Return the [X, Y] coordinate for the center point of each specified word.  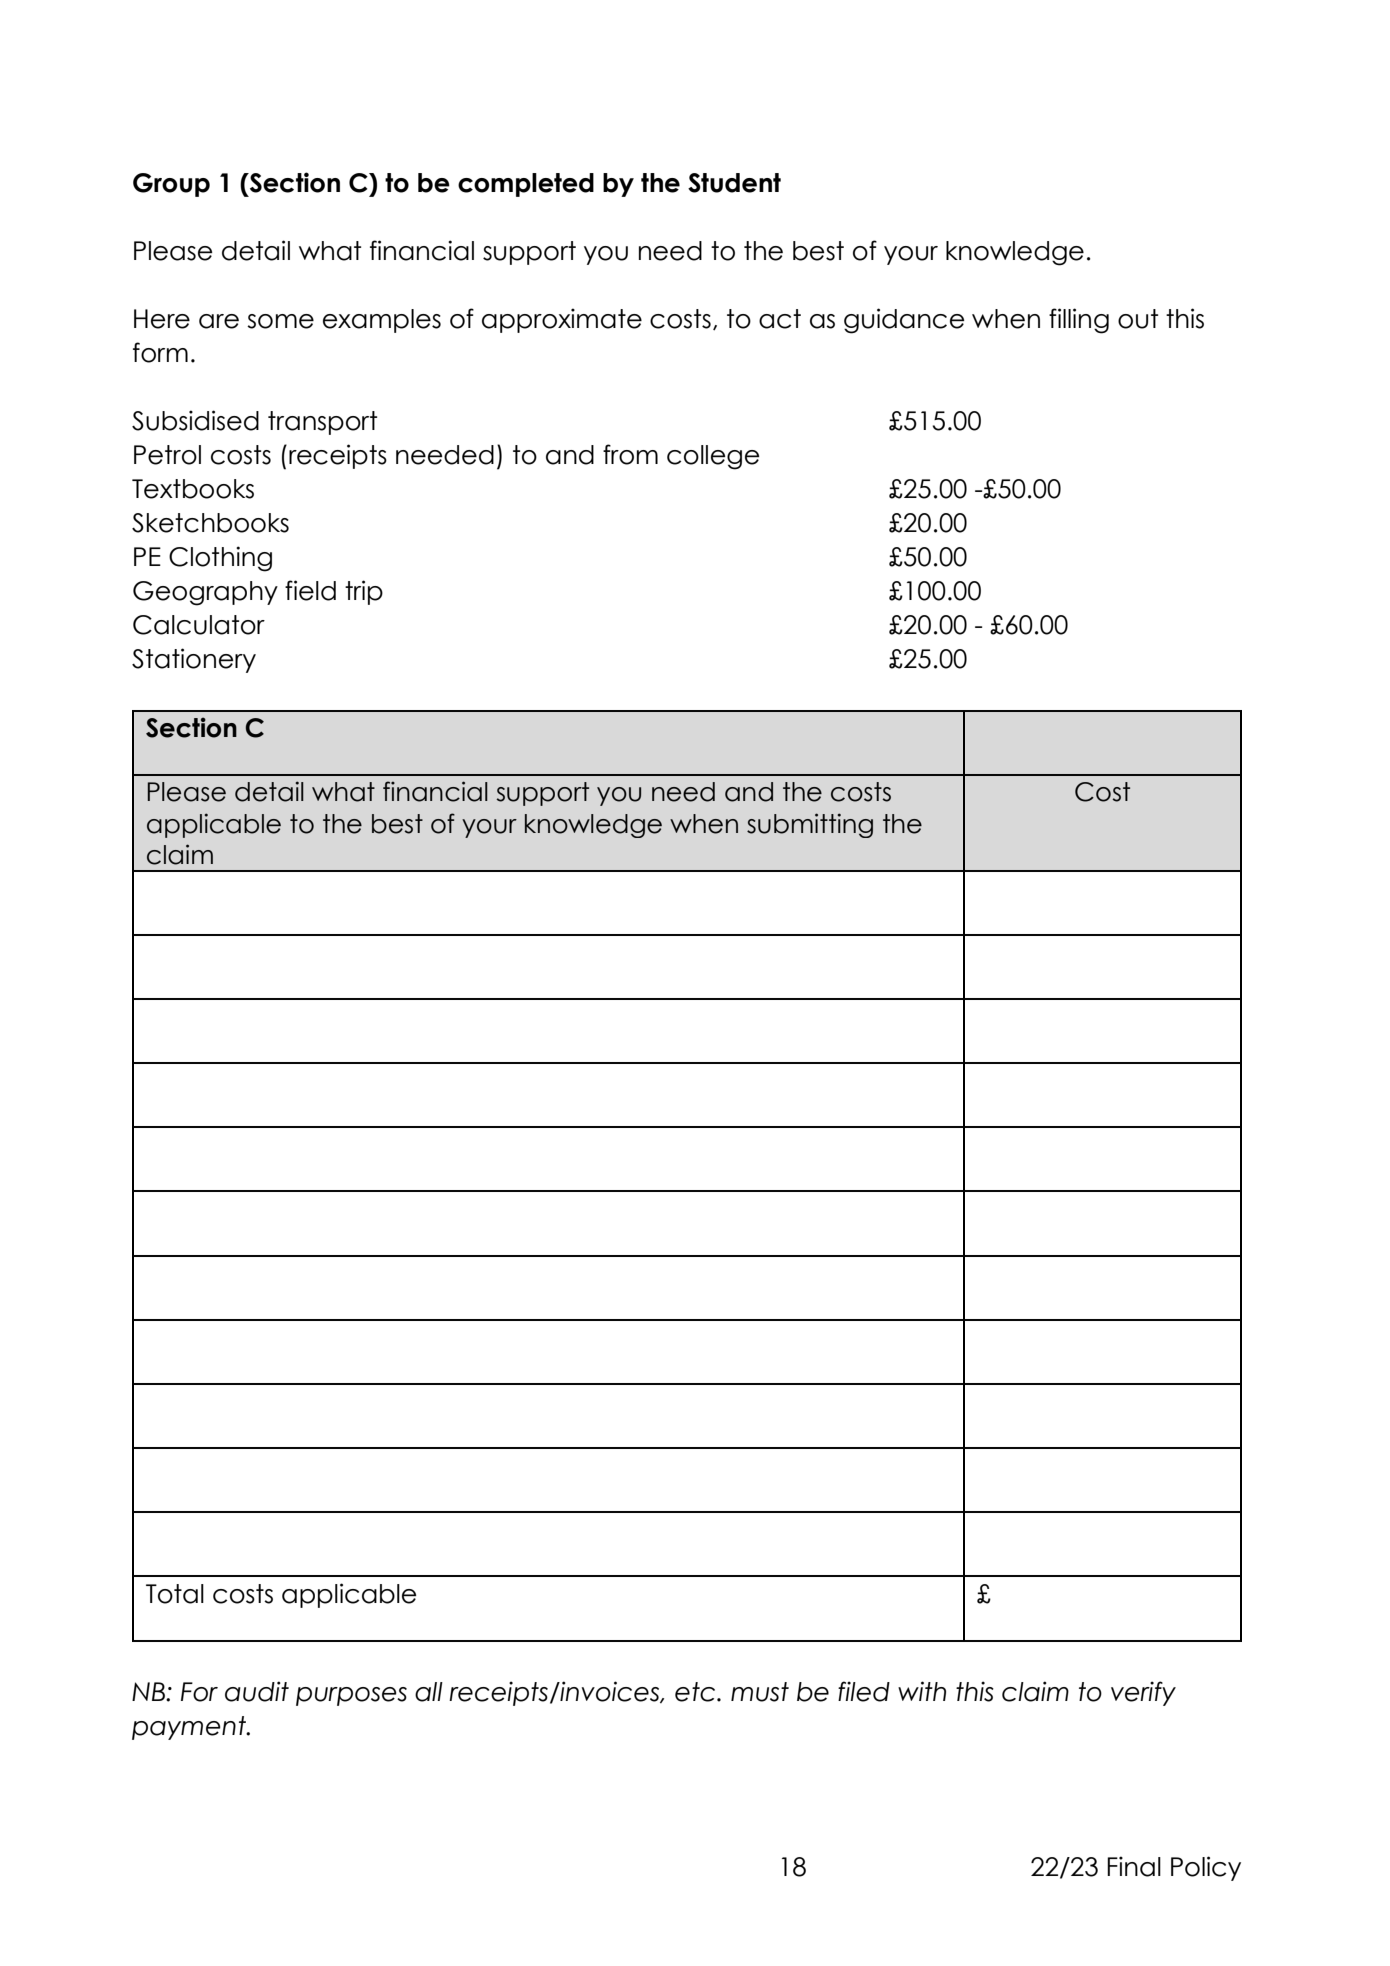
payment [190, 1728]
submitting [810, 825]
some [280, 321]
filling [1079, 321]
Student [734, 183]
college [713, 457]
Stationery [194, 660]
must [760, 1692]
